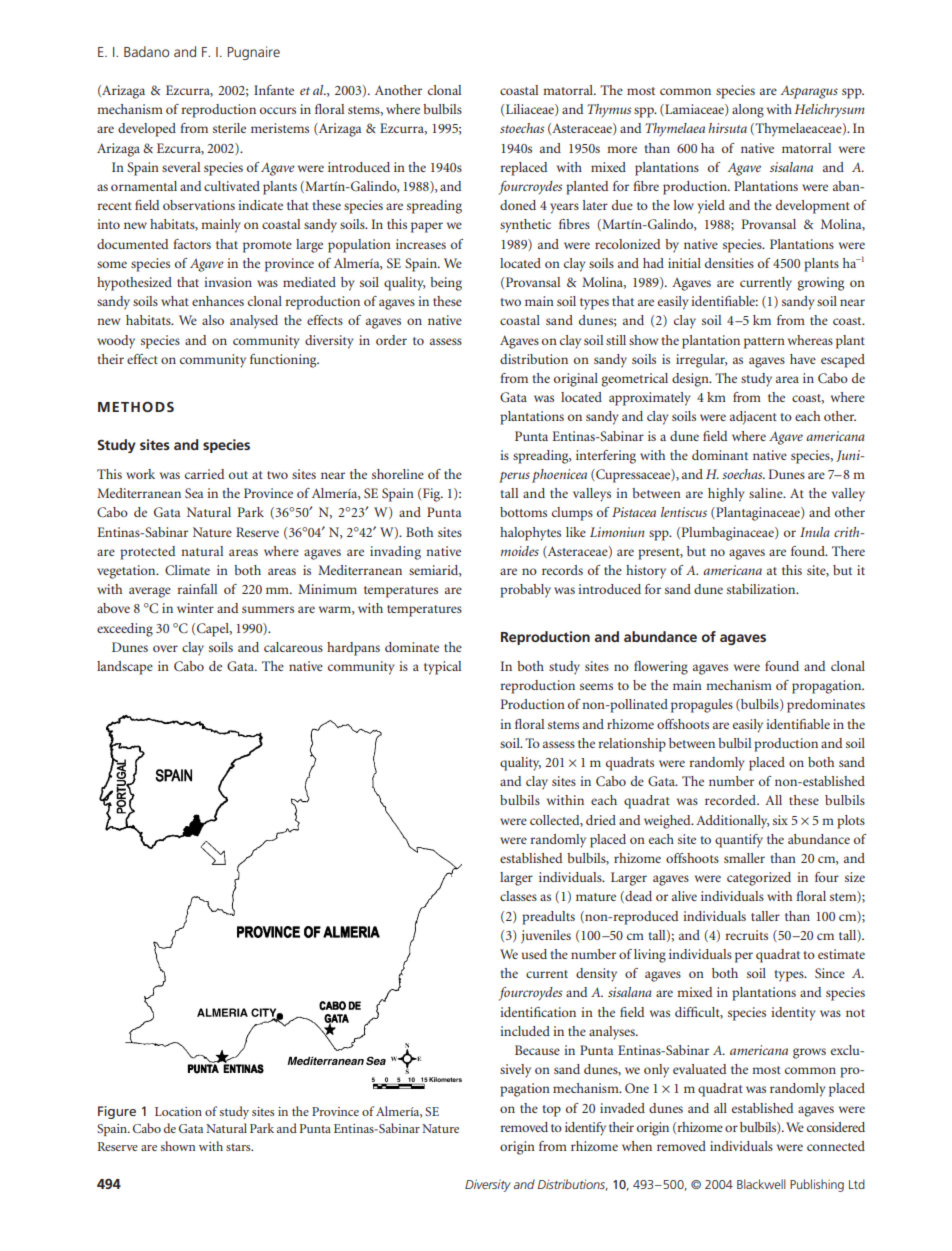  I want to click on sterile, so click(229, 128).
